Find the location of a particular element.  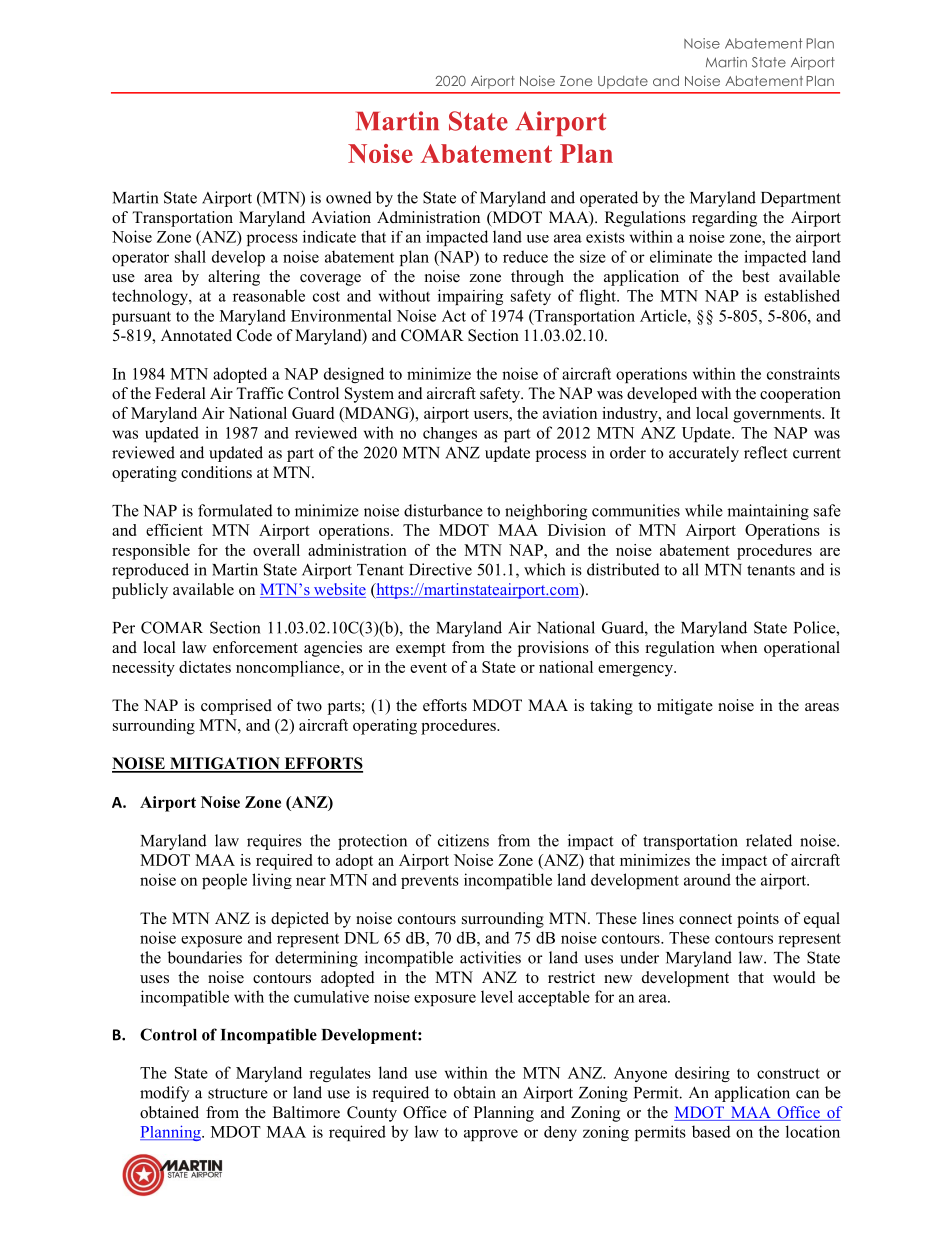

reflect is located at coordinates (765, 452).
